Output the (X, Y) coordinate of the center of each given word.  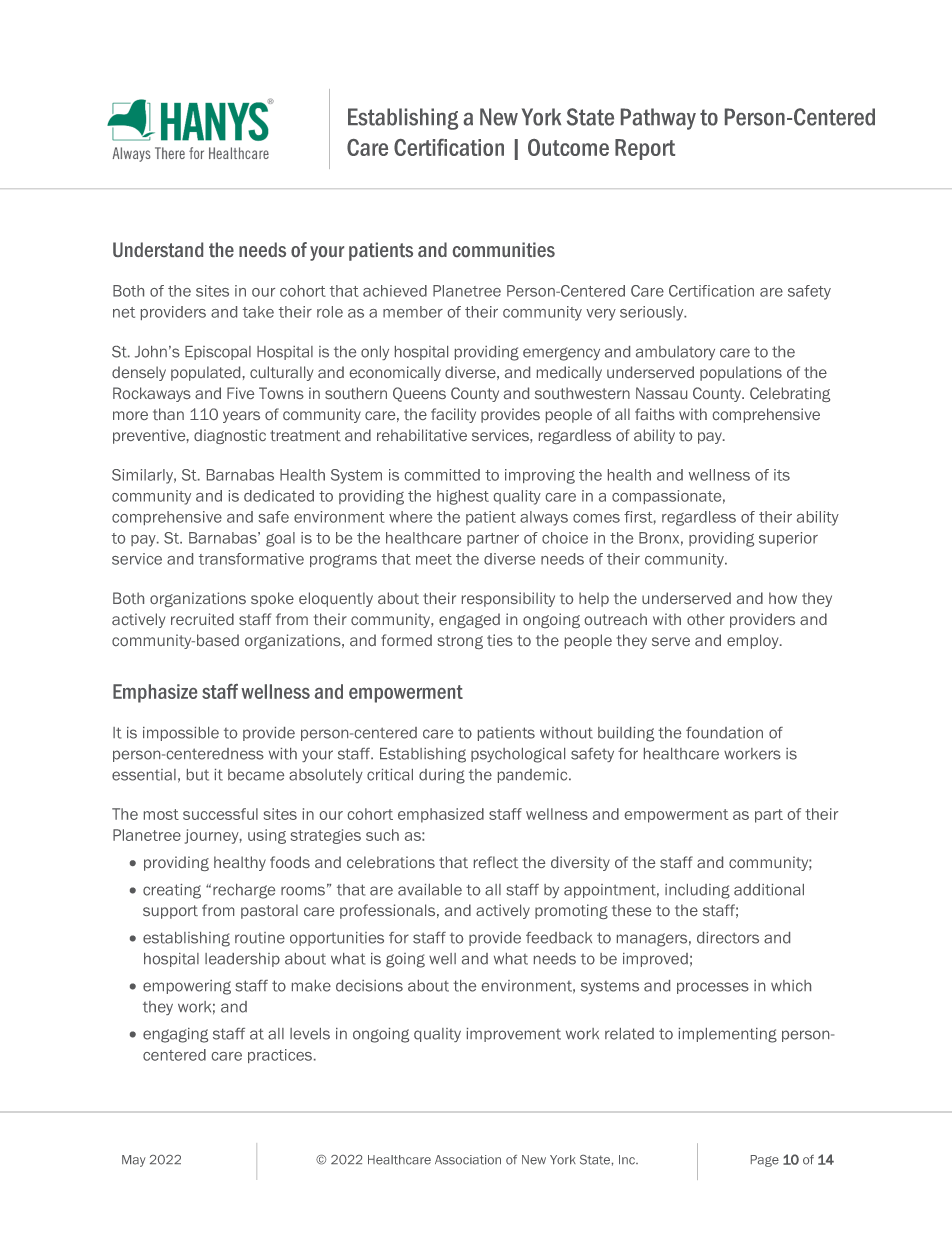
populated (205, 373)
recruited (202, 619)
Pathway (658, 119)
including (697, 891)
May (134, 1161)
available (430, 890)
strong (460, 642)
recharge (244, 891)
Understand (158, 249)
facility (453, 415)
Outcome (568, 147)
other (706, 619)
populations (741, 373)
